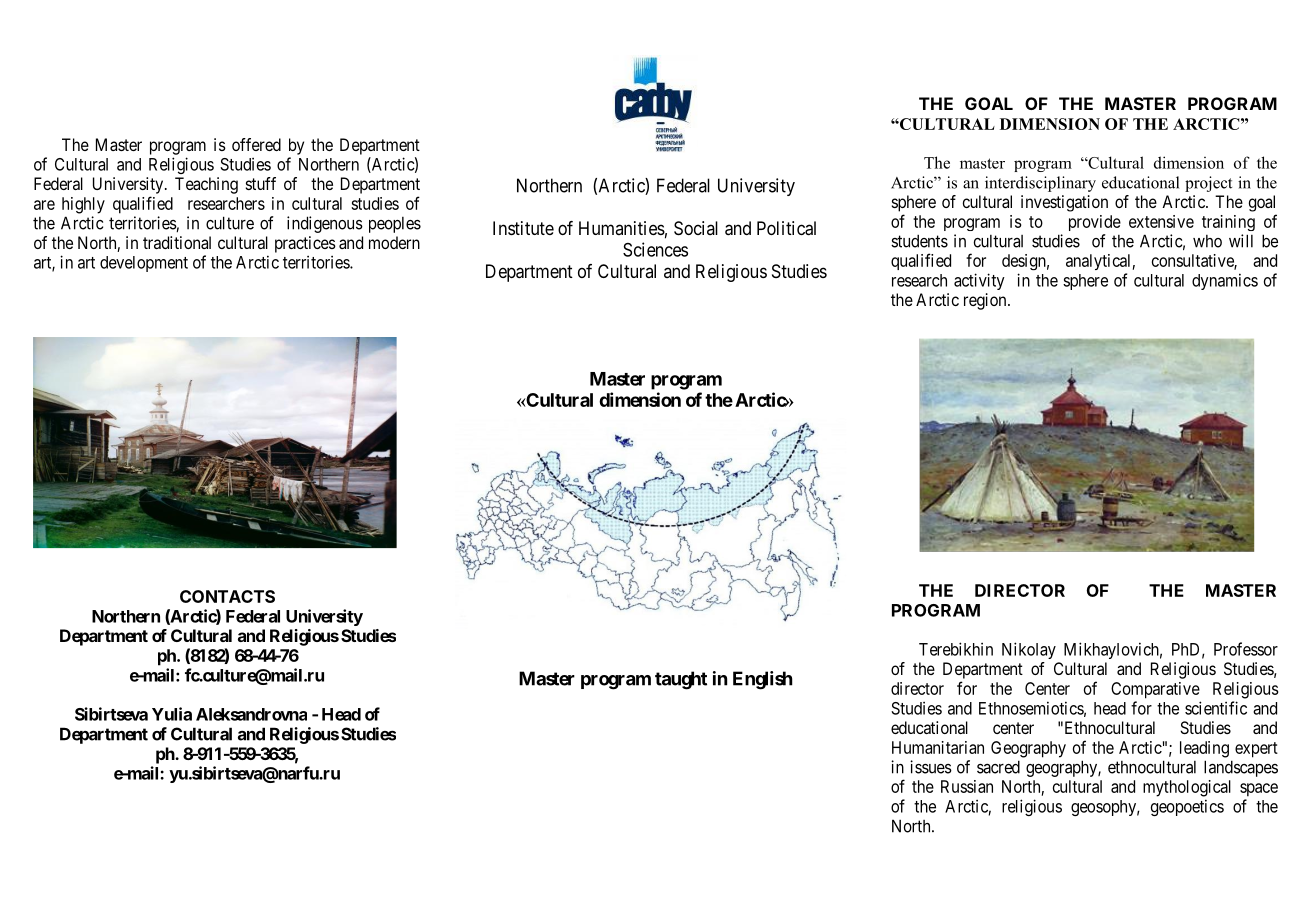 This document has height=924, width=1308. What do you see at coordinates (227, 596) in the document?
I see `CONTACTS` at bounding box center [227, 596].
